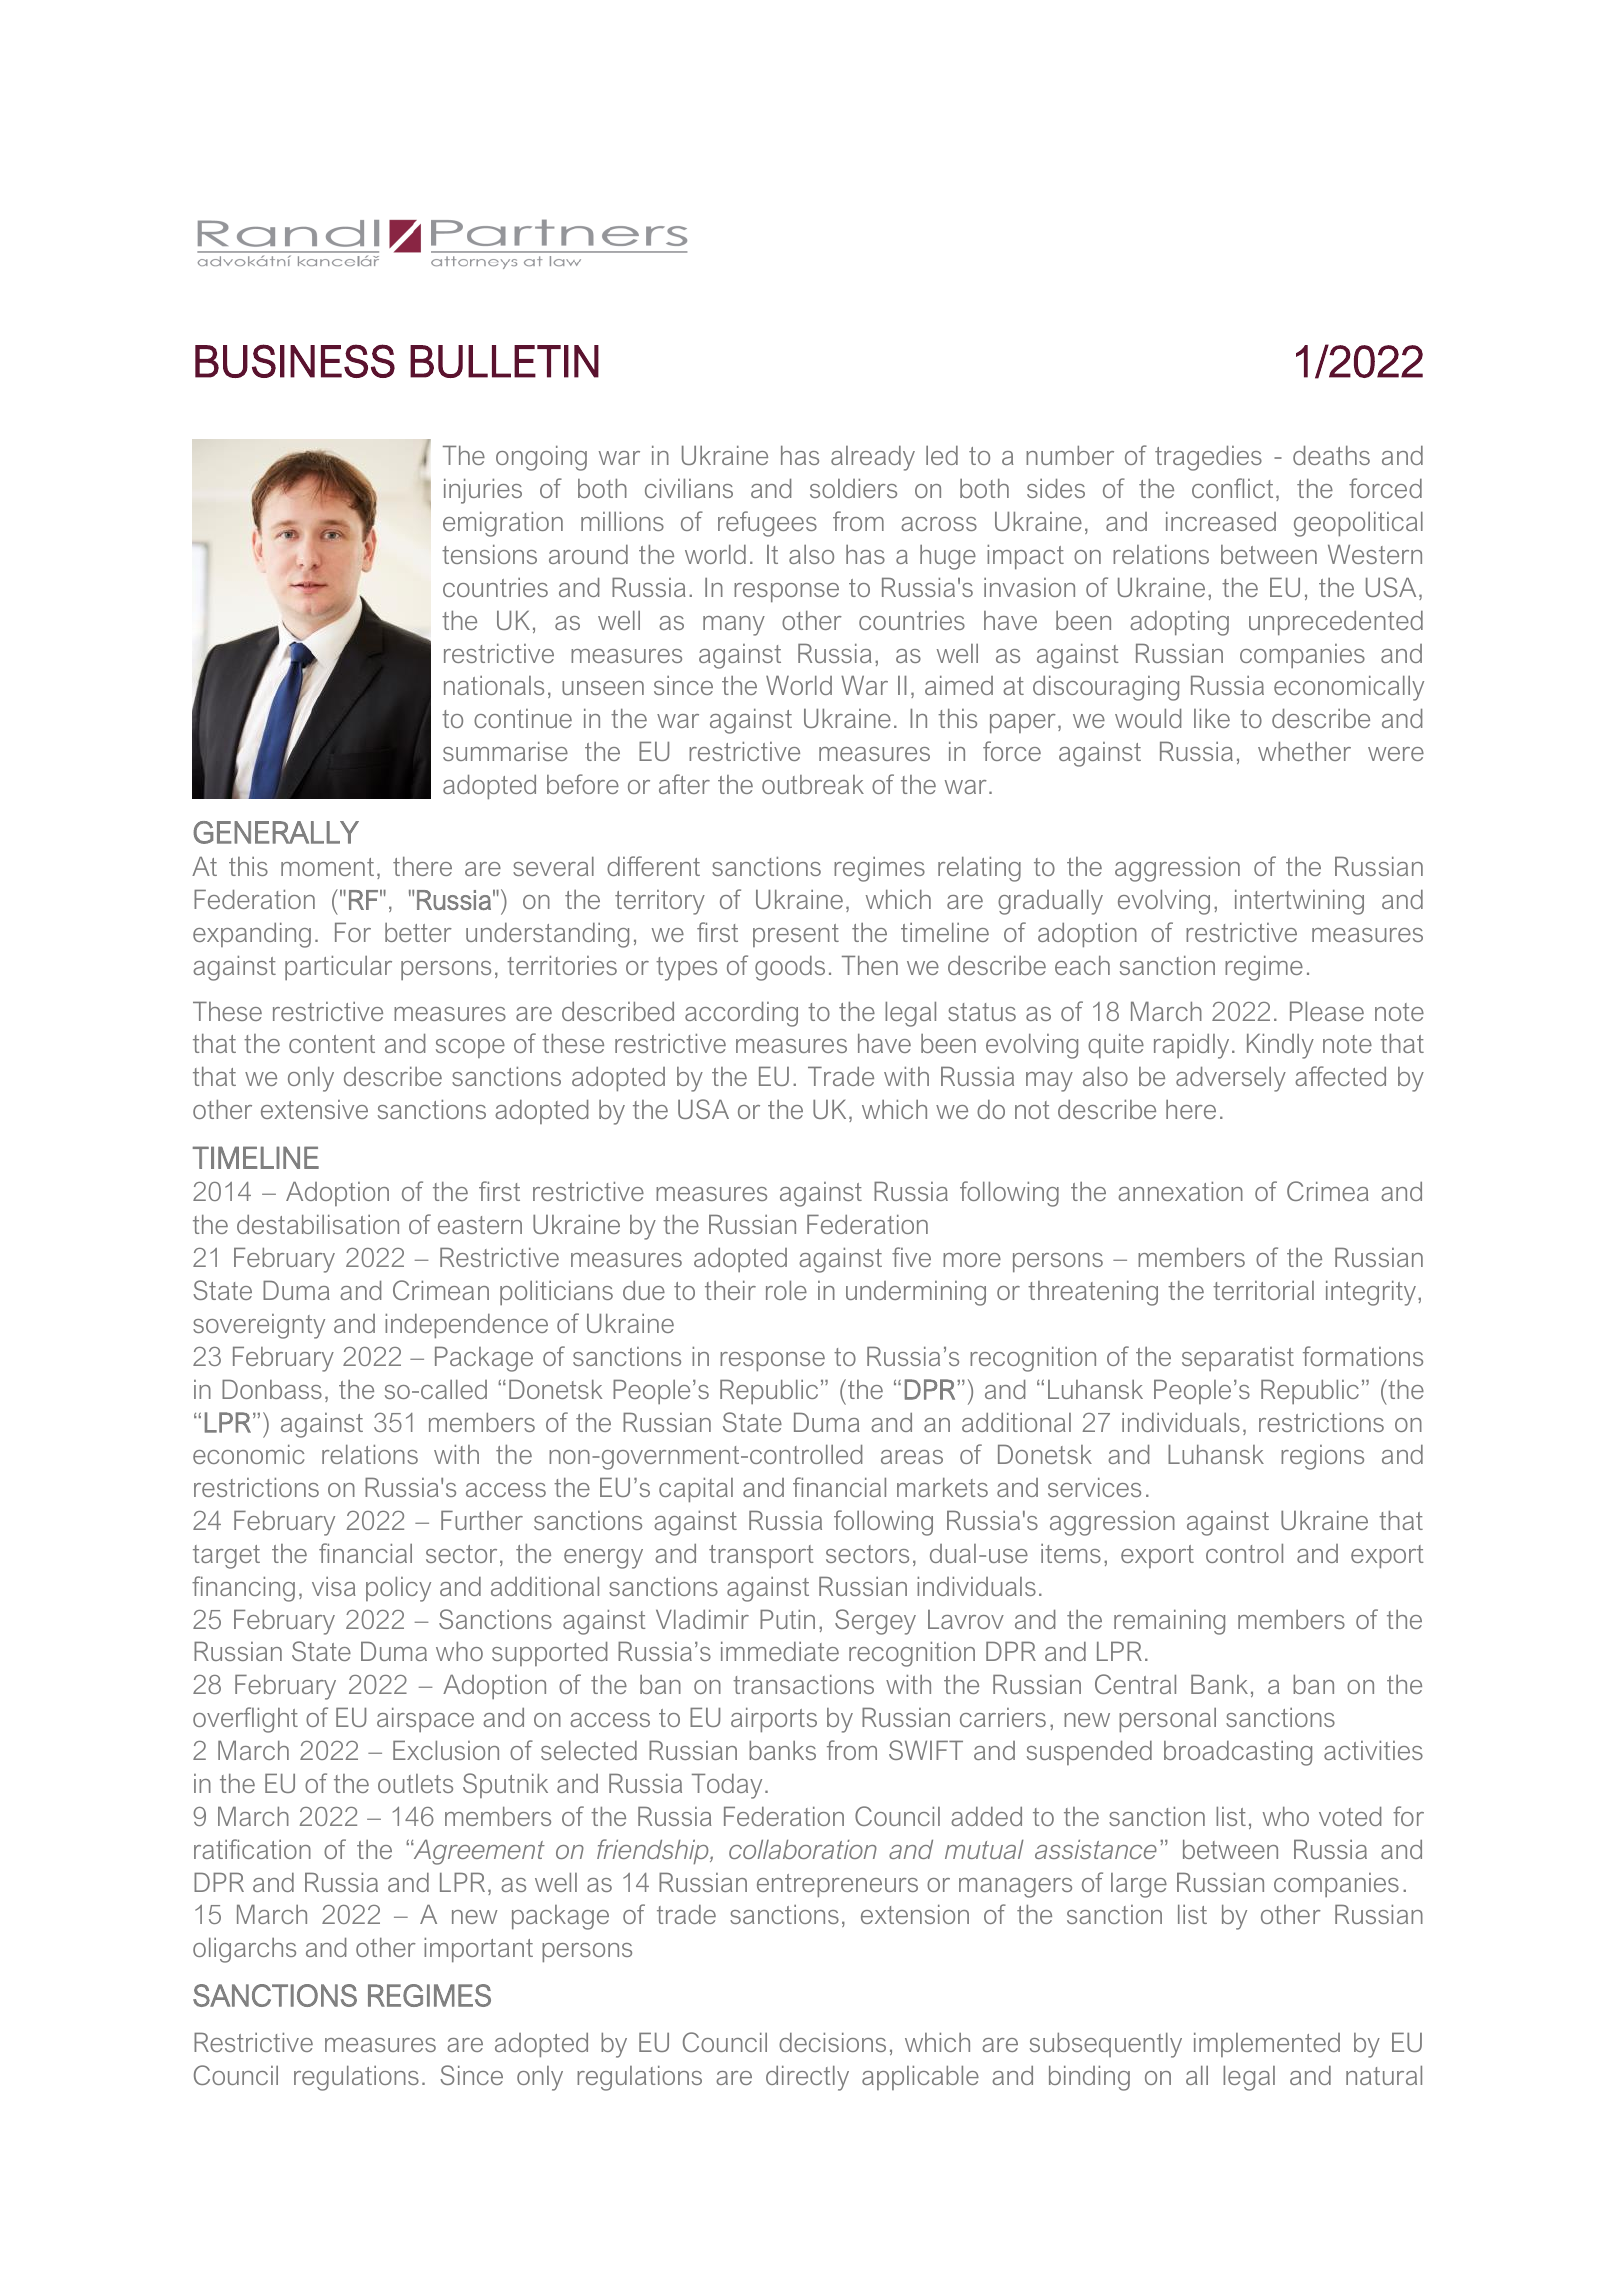 Image resolution: width=1617 pixels, height=2287 pixels. Describe the element at coordinates (1299, 902) in the image. I see `intertwining` at that location.
